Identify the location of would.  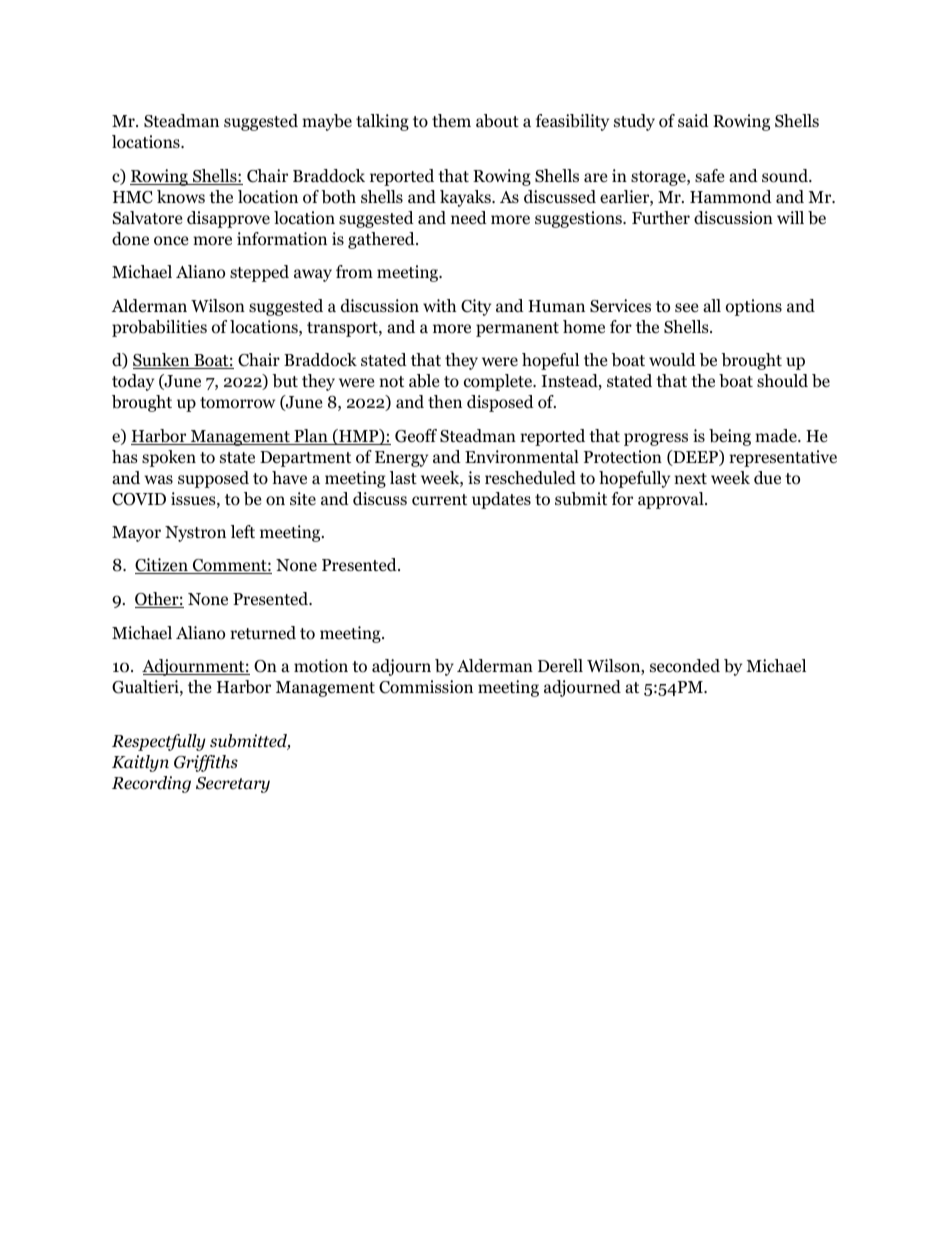
(672, 360).
